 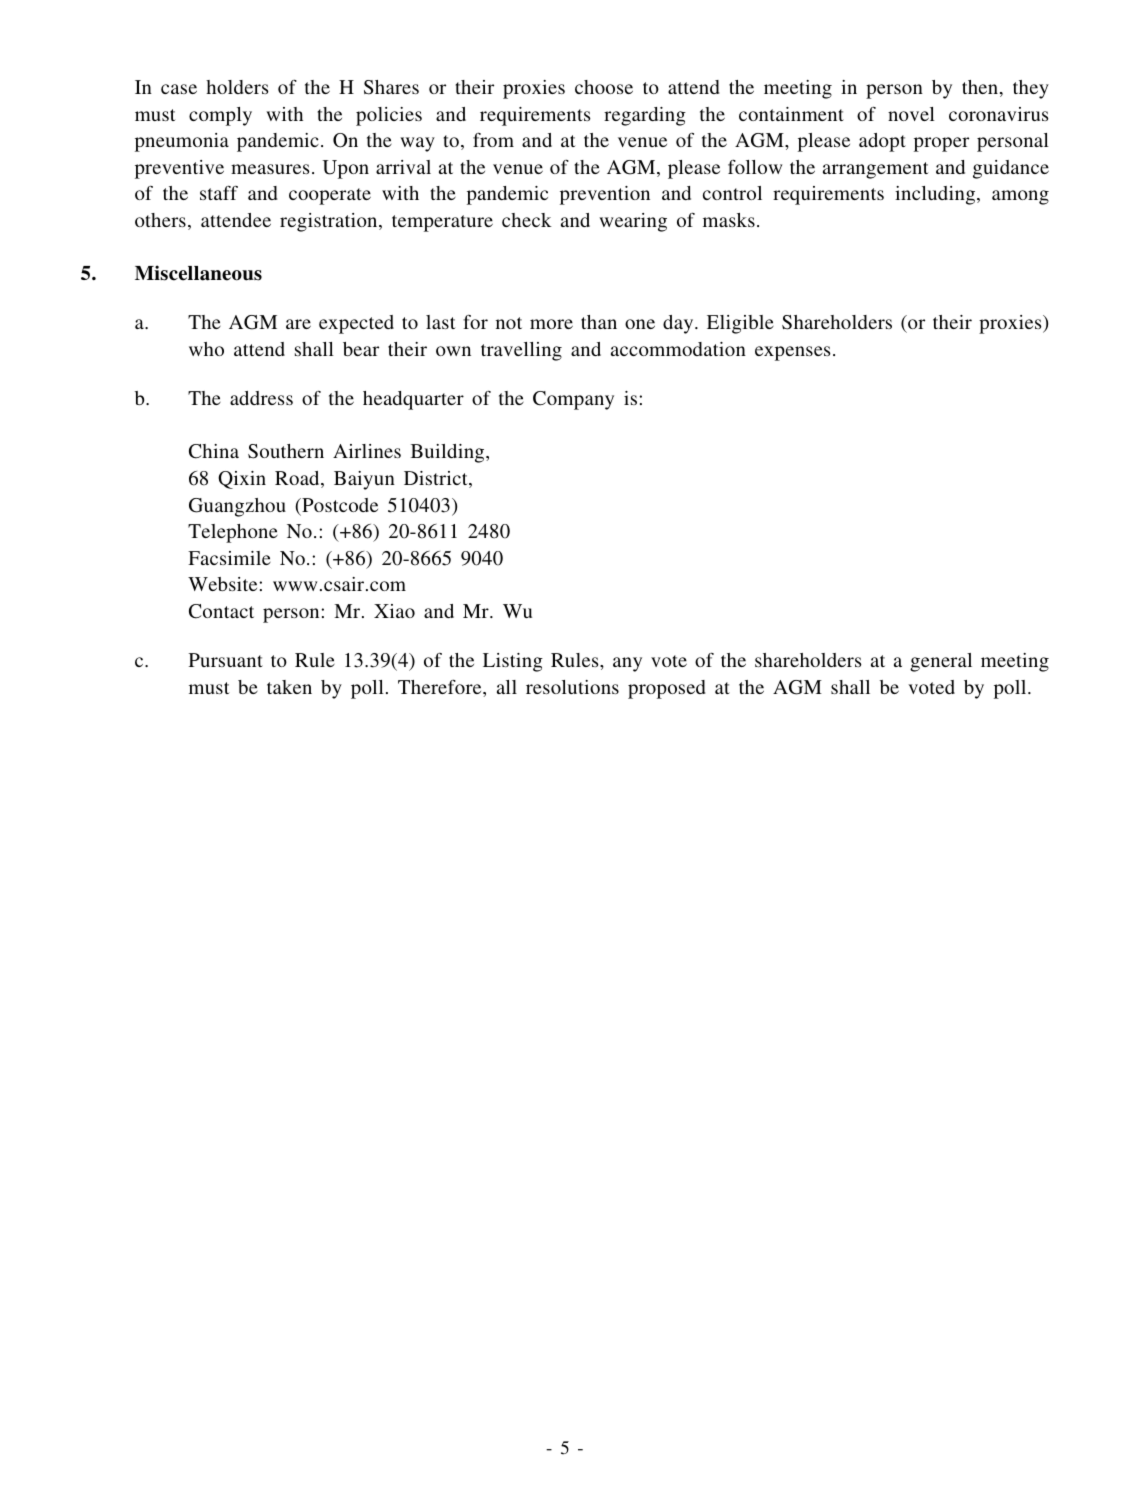 What do you see at coordinates (604, 87) in the screenshot?
I see `choose` at bounding box center [604, 87].
